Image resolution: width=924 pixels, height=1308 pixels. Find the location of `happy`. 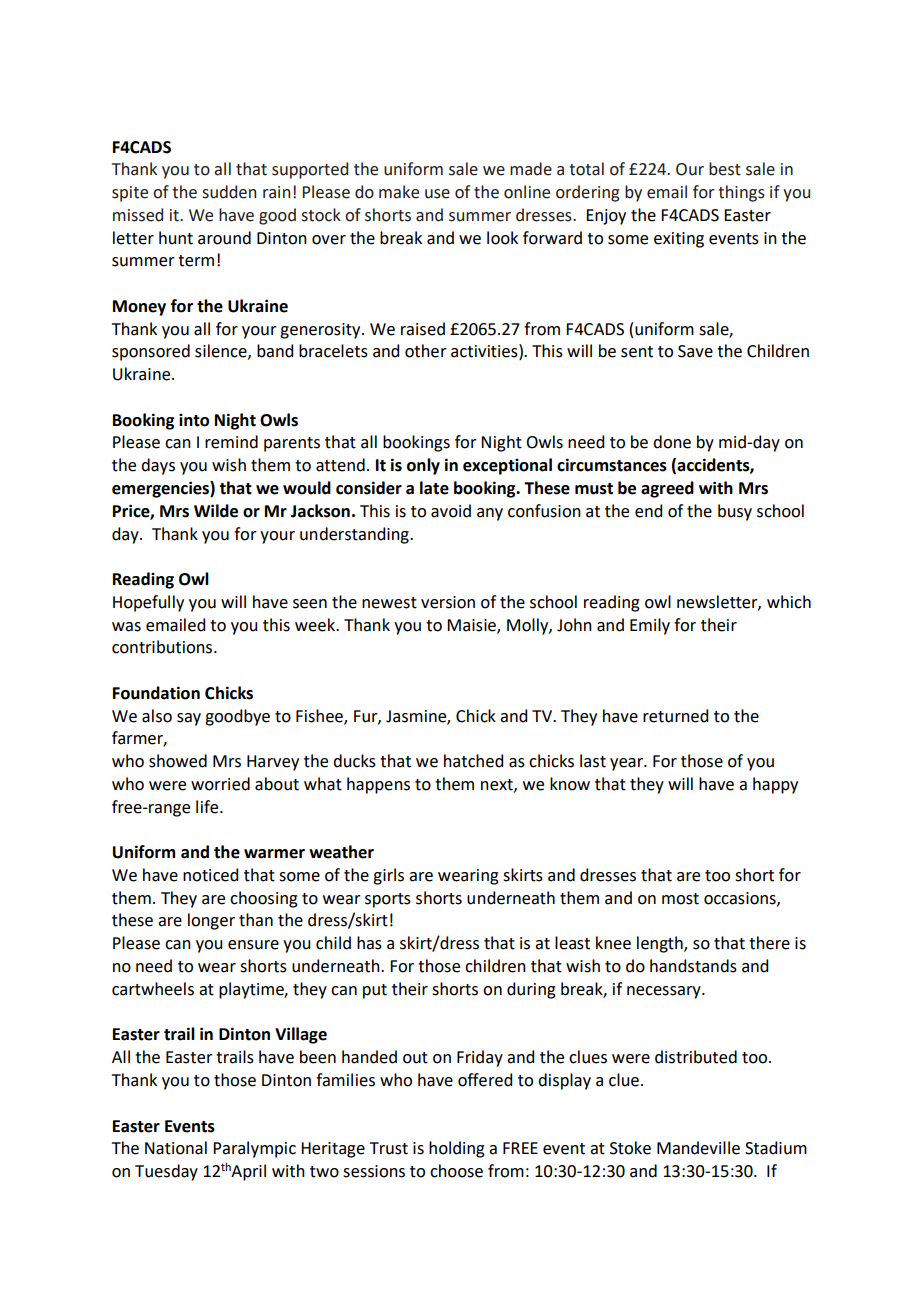

happy is located at coordinates (775, 785).
